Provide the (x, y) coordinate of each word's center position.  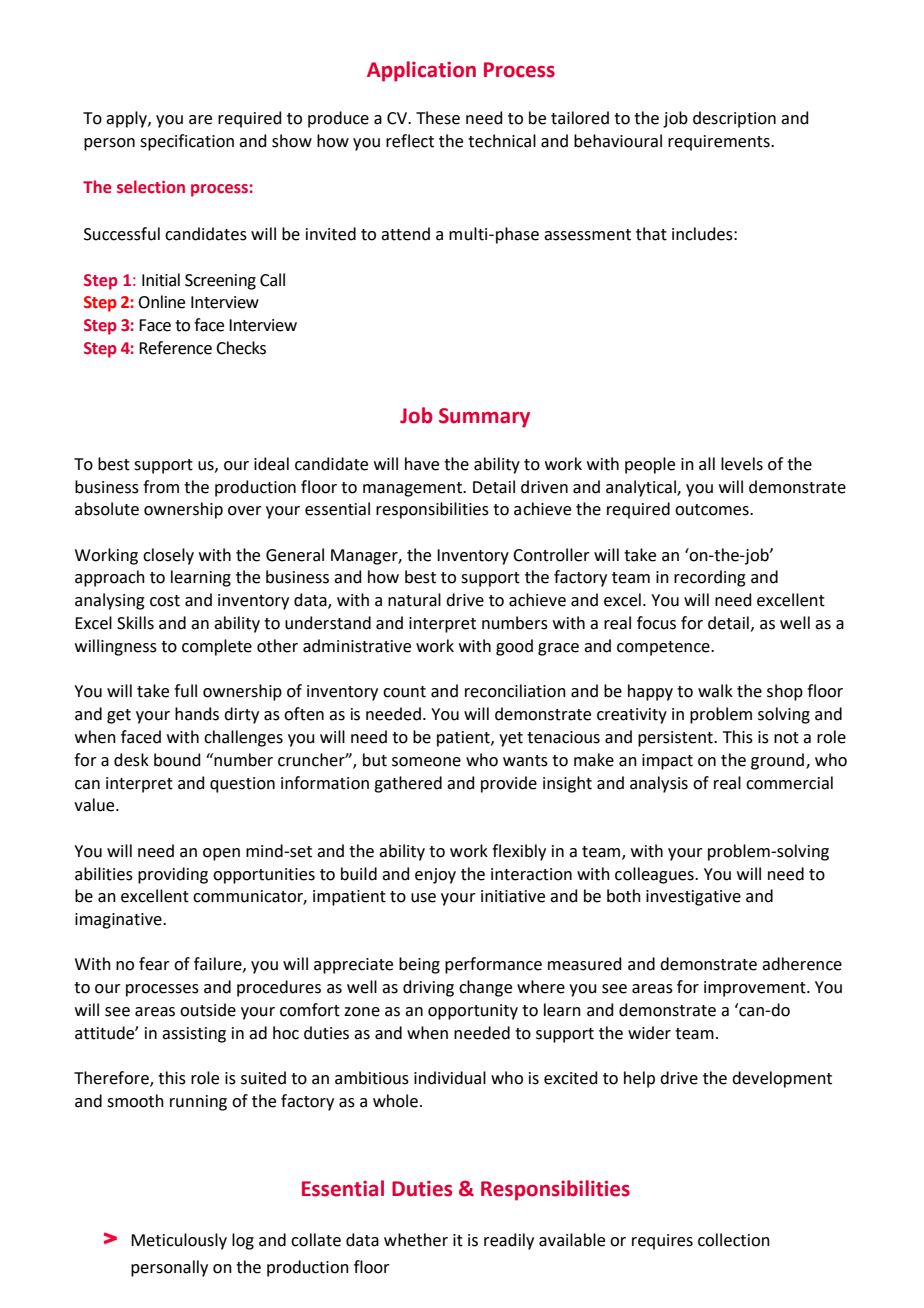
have (422, 464)
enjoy (435, 876)
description (734, 119)
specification (187, 142)
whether (416, 1240)
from (161, 487)
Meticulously (179, 1241)
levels (742, 464)
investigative (693, 898)
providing (173, 875)
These (438, 118)
